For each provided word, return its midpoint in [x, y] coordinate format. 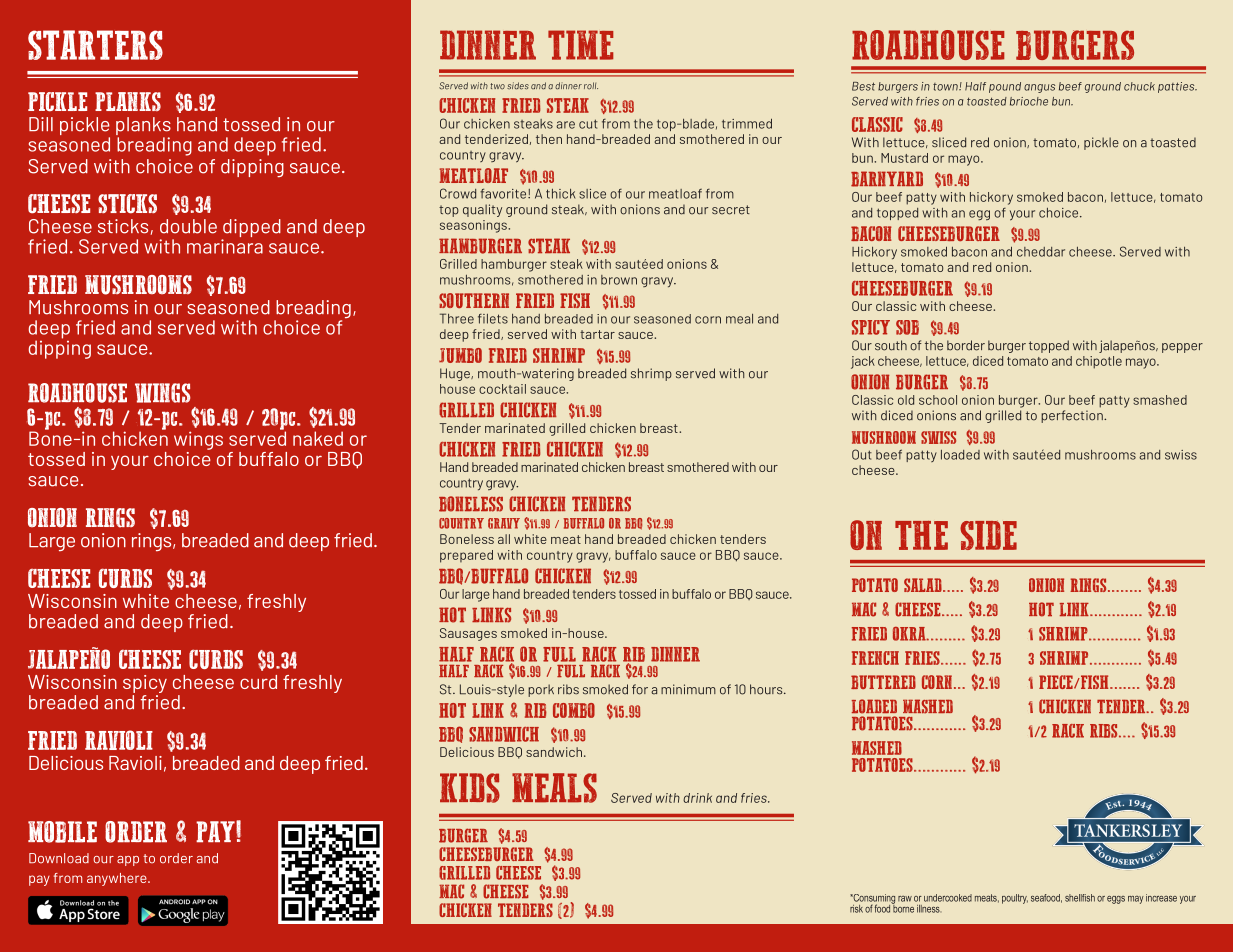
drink [697, 798]
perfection [1073, 416]
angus [1039, 88]
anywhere [118, 879]
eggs [1116, 900]
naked [318, 438]
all [504, 539]
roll [591, 86]
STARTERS [95, 45]
